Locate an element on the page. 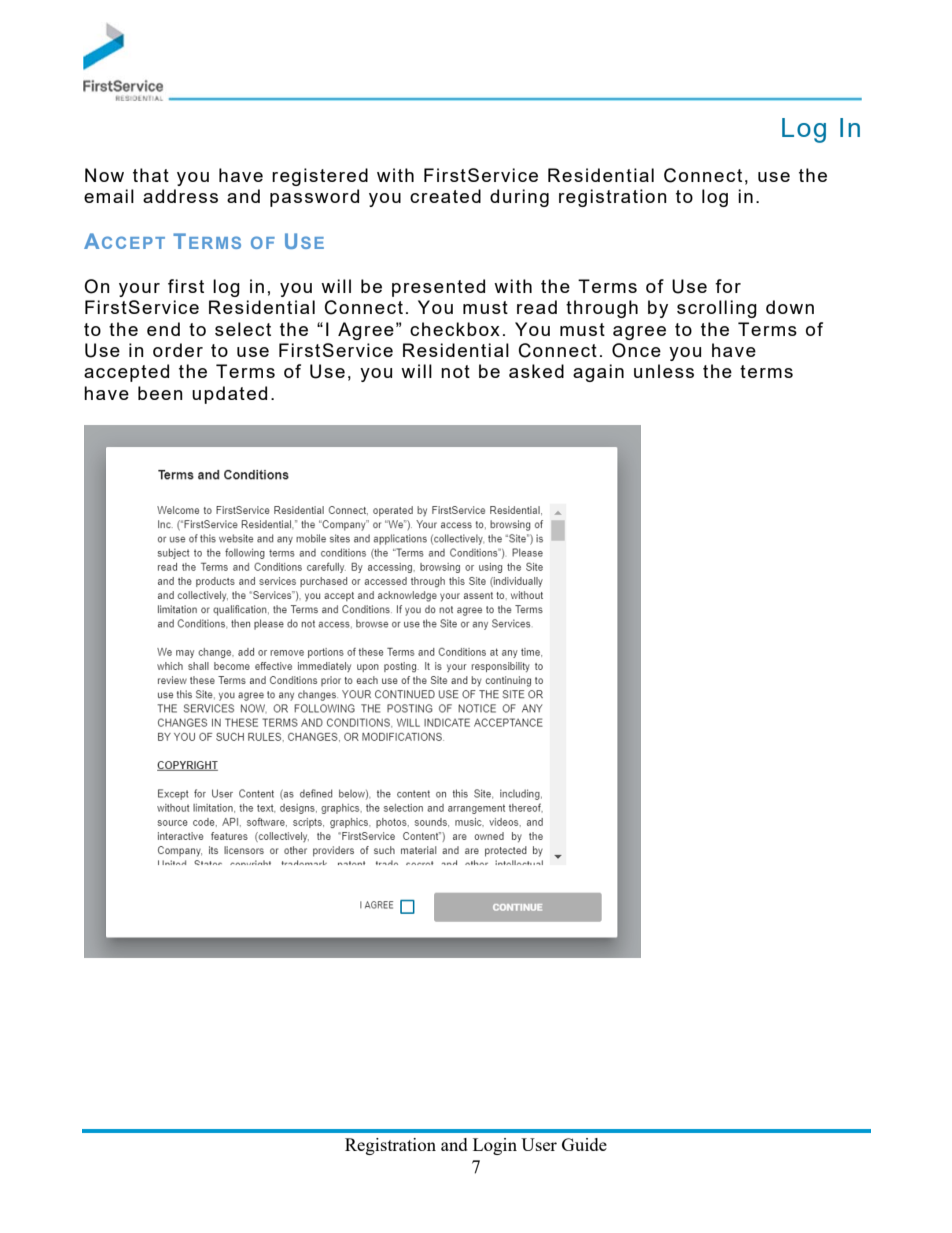 This document has height=1233, width=952. unless is located at coordinates (664, 371).
